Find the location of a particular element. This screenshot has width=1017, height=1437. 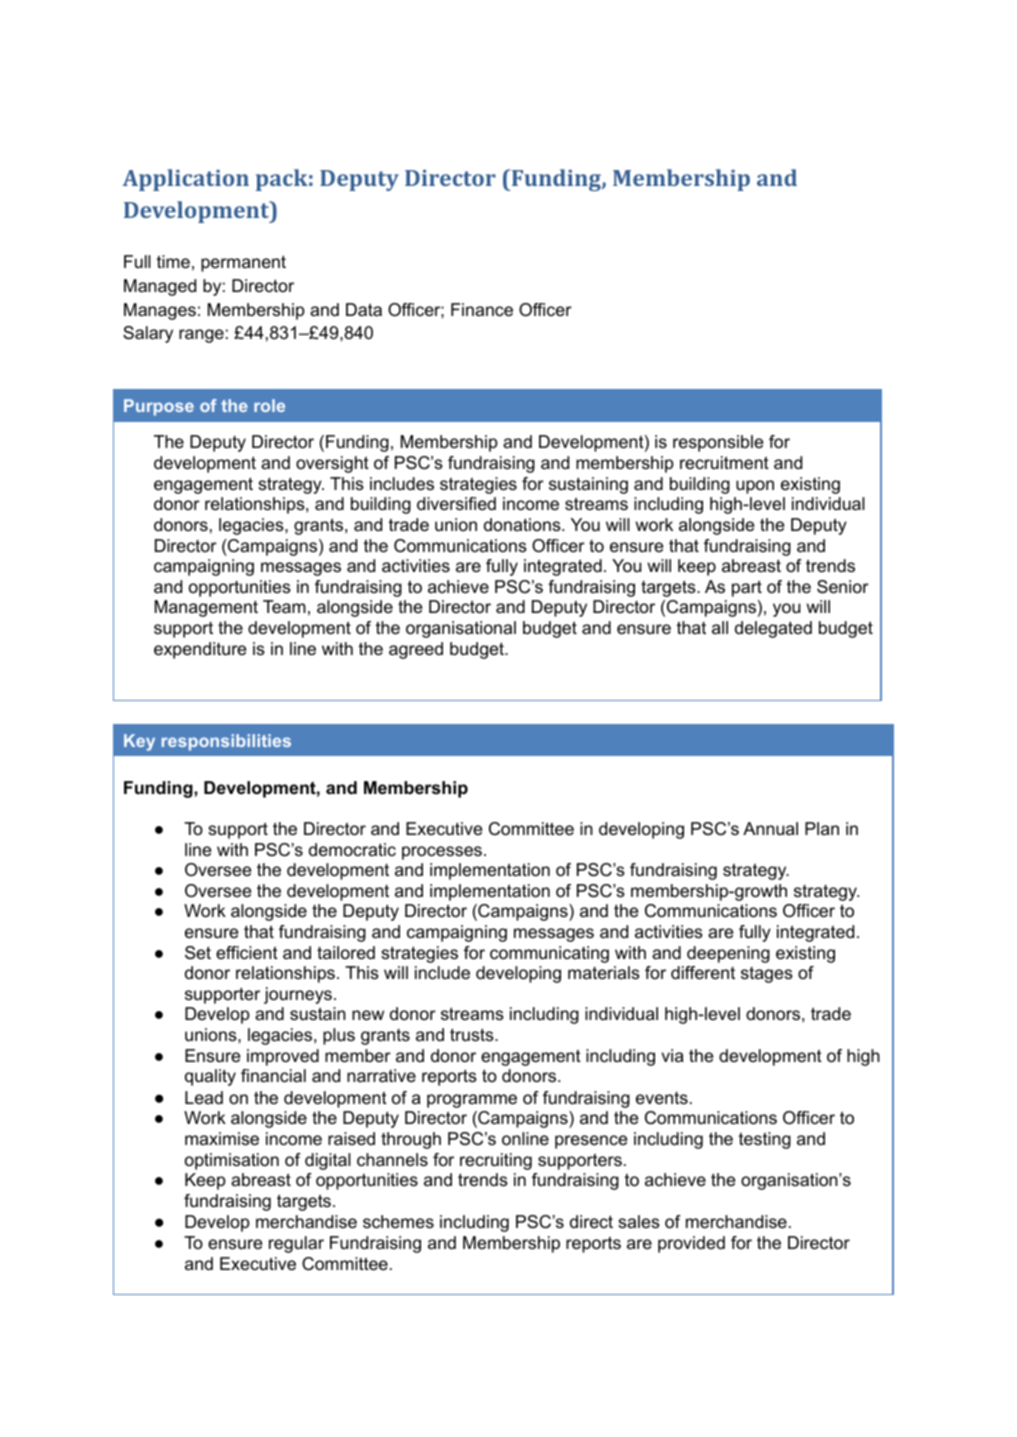

responsibilities is located at coordinates (226, 742).
